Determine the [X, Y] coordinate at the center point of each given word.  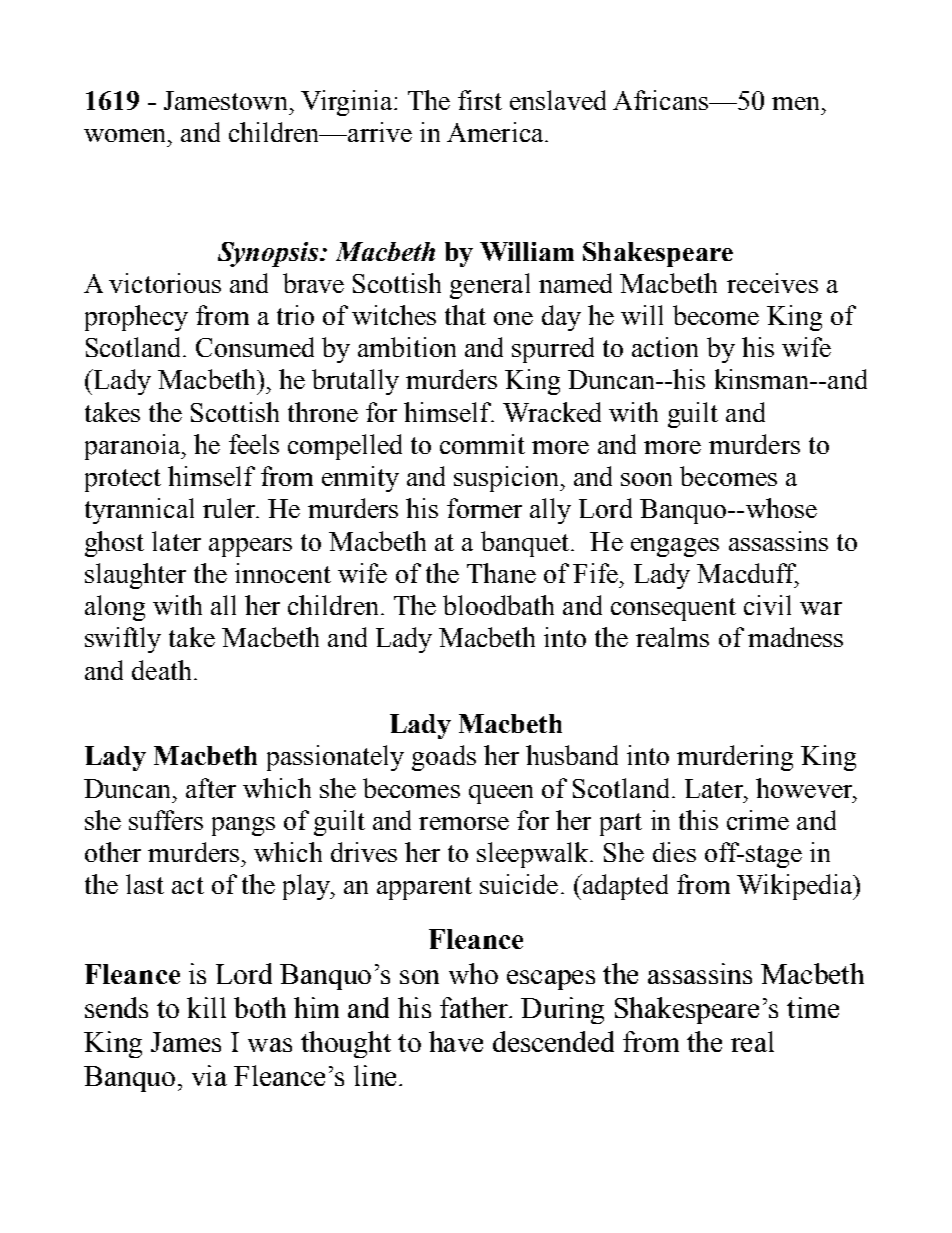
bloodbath [498, 605]
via [209, 1075]
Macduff [748, 574]
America [496, 132]
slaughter [135, 576]
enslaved [558, 100]
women [126, 135]
